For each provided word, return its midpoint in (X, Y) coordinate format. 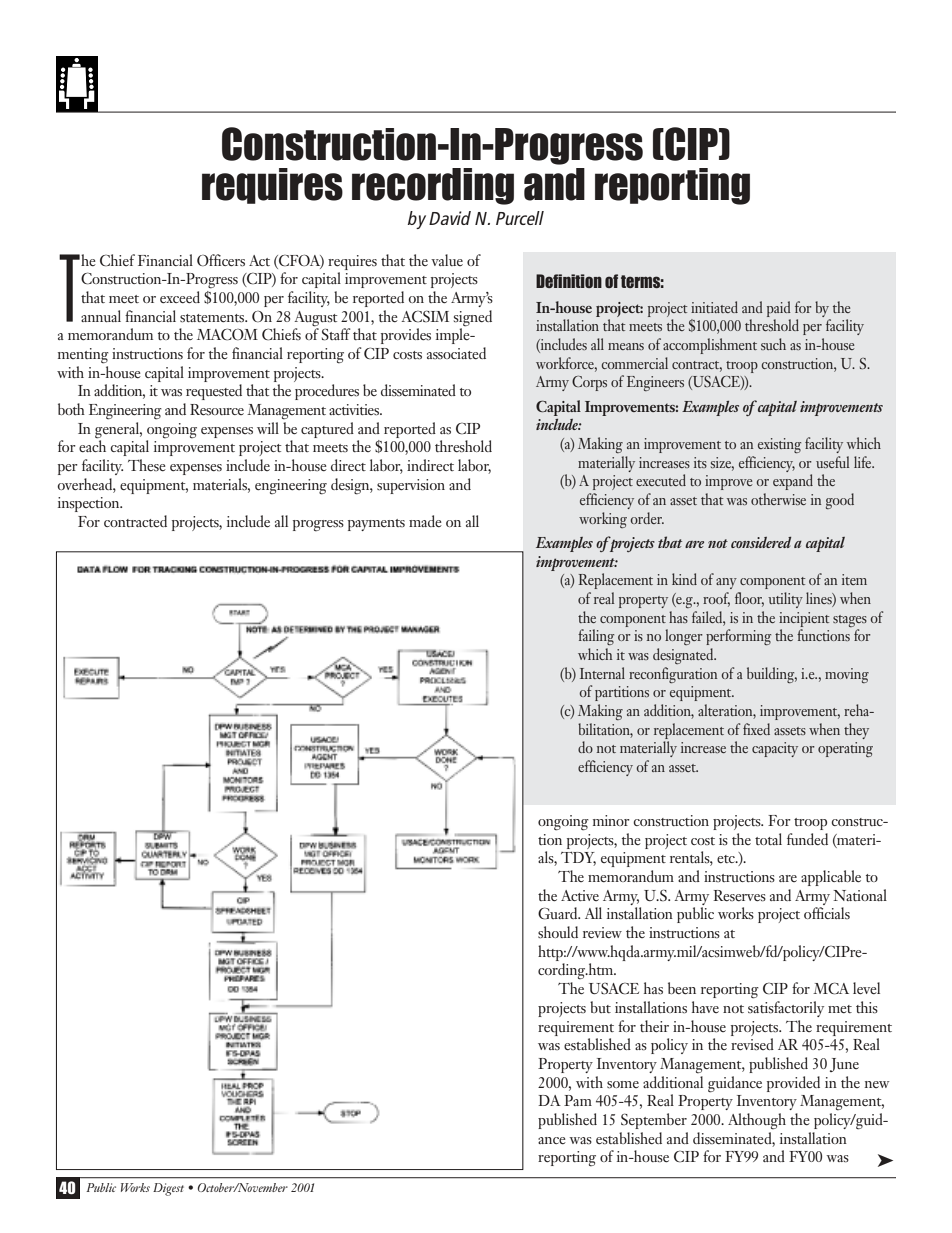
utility (785, 600)
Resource (217, 410)
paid (779, 309)
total (768, 839)
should (558, 932)
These (147, 465)
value (447, 260)
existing (779, 445)
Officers (221, 260)
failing (596, 637)
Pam (578, 1100)
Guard (559, 913)
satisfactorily (786, 1009)
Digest (168, 1189)
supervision (411, 486)
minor (611, 820)
